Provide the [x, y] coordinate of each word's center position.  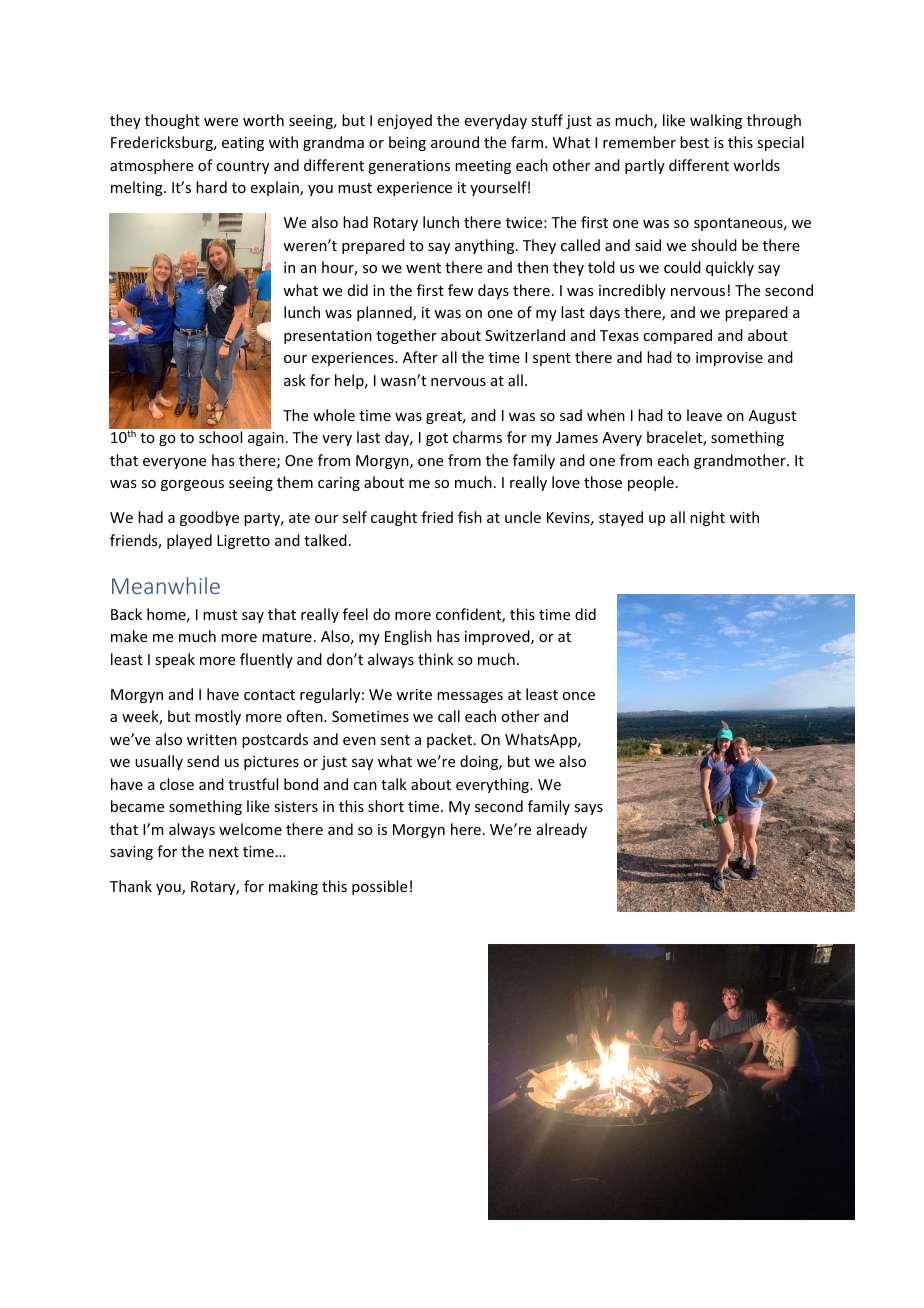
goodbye [209, 518]
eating [243, 144]
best [694, 142]
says [588, 809]
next [224, 852]
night [707, 518]
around [455, 142]
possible [379, 887]
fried [437, 517]
